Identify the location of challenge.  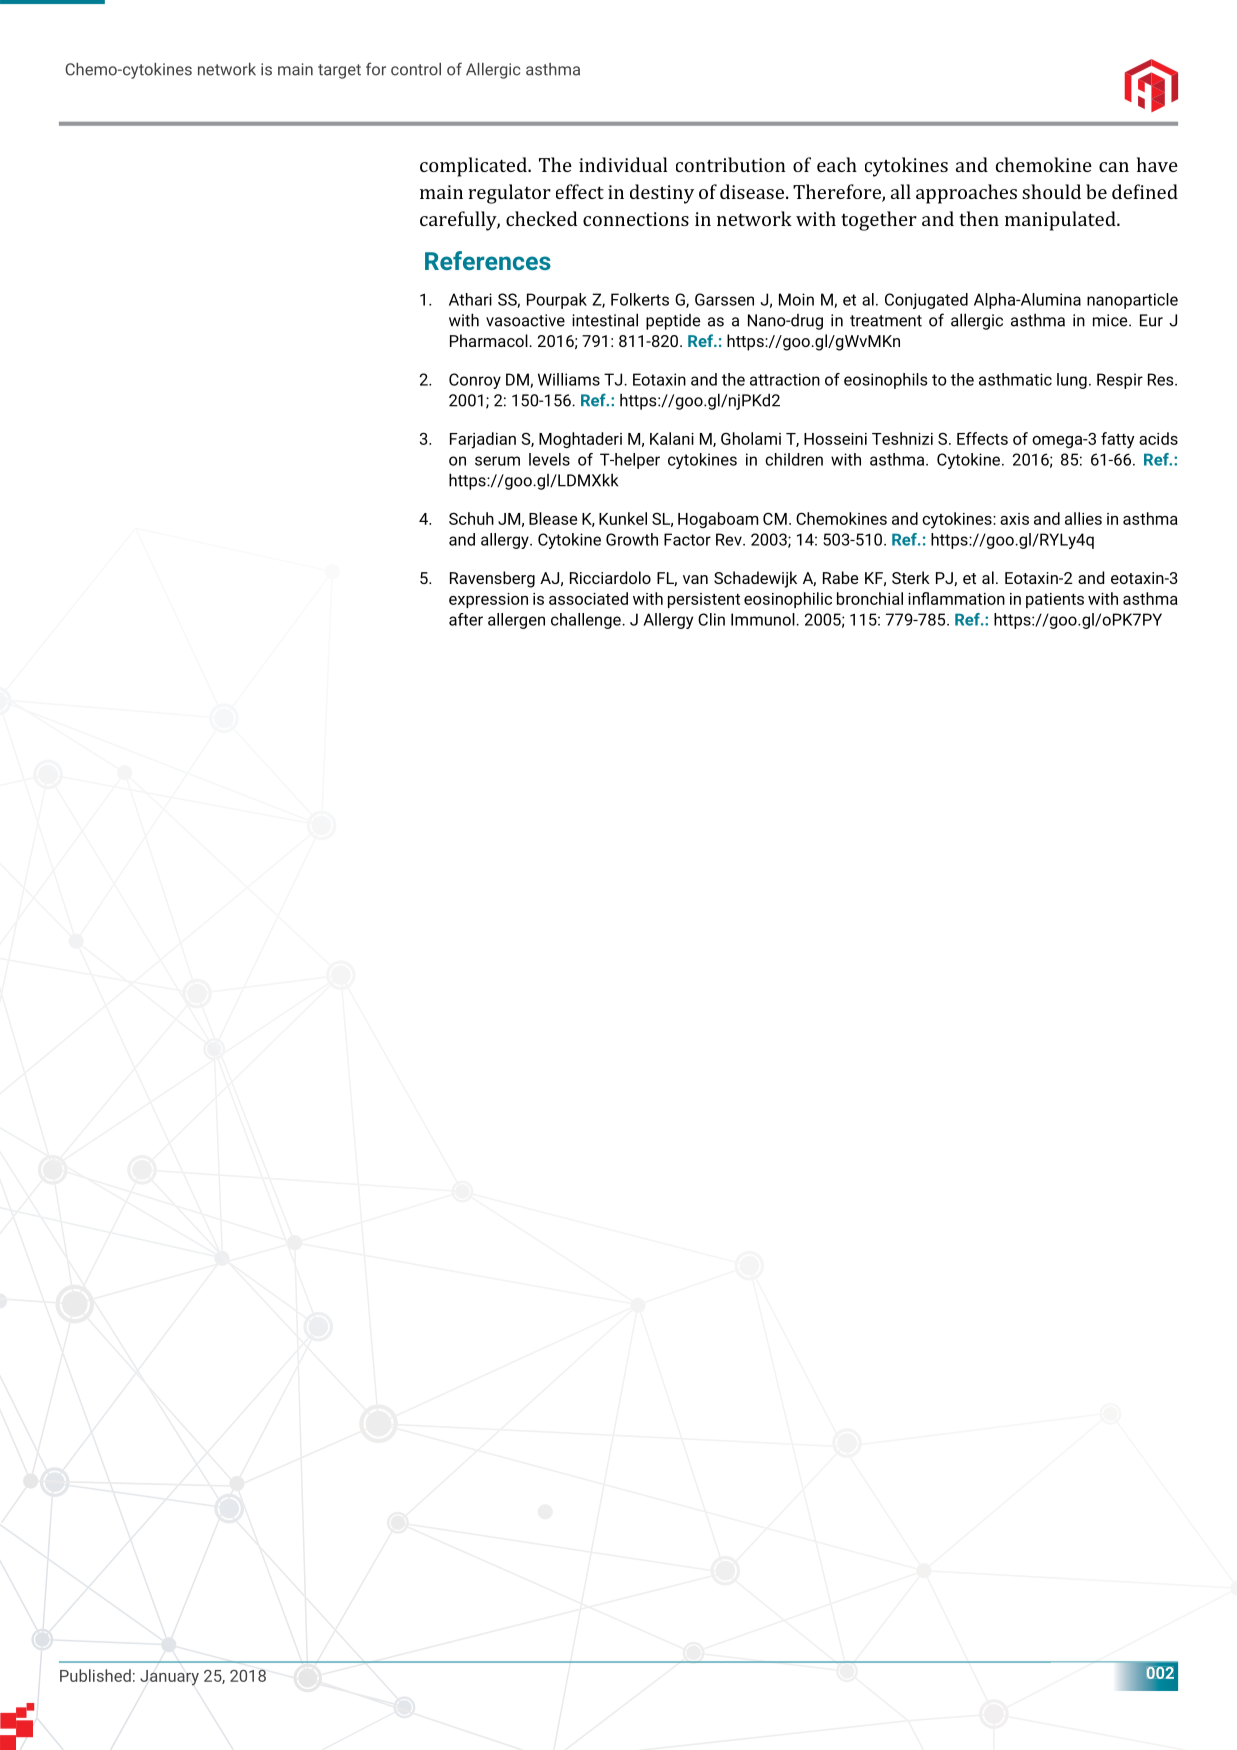
(587, 621).
